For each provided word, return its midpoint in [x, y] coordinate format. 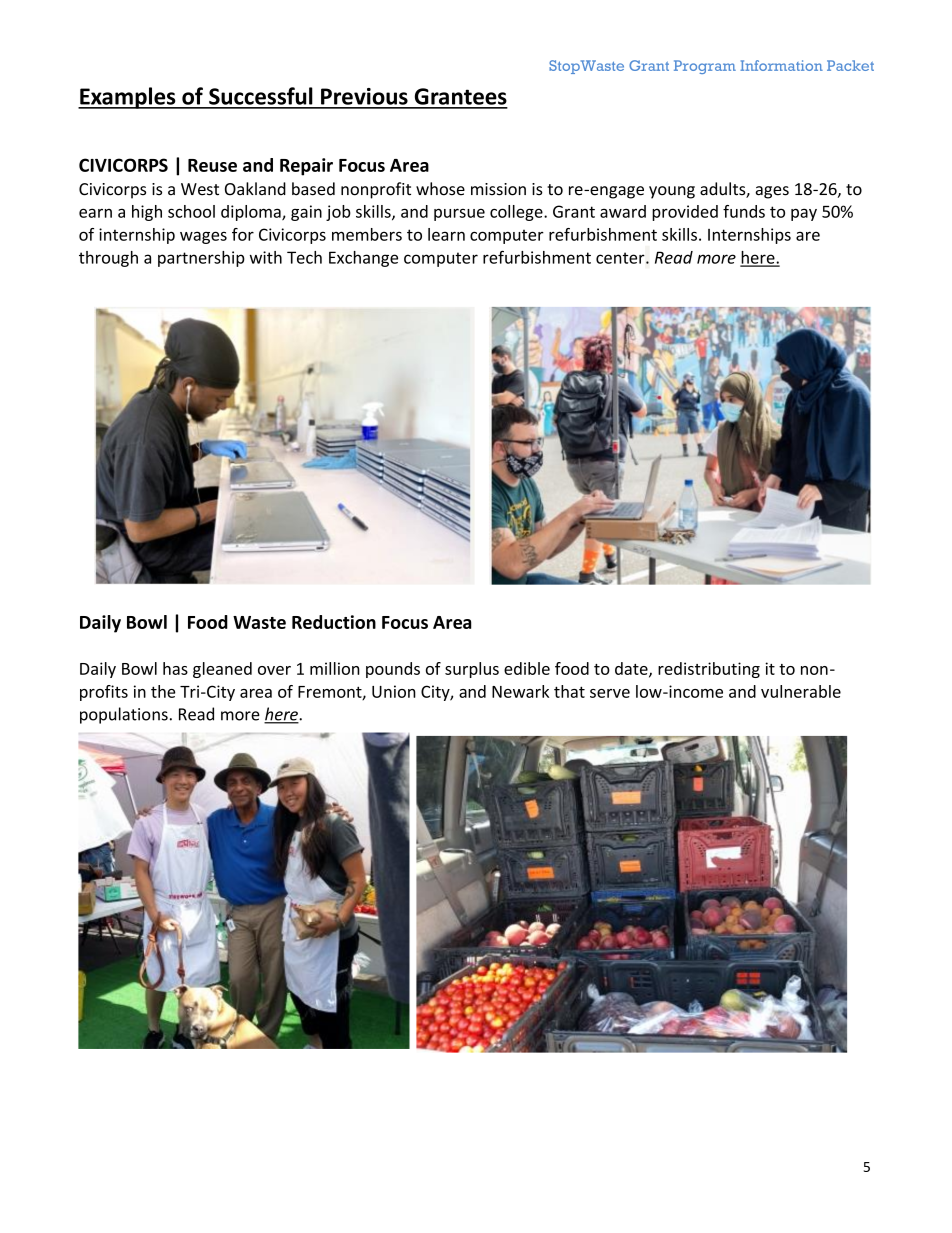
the [163, 691]
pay [804, 214]
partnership [201, 259]
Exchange [363, 259]
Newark [520, 691]
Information [781, 65]
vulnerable [801, 691]
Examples [128, 98]
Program [705, 67]
